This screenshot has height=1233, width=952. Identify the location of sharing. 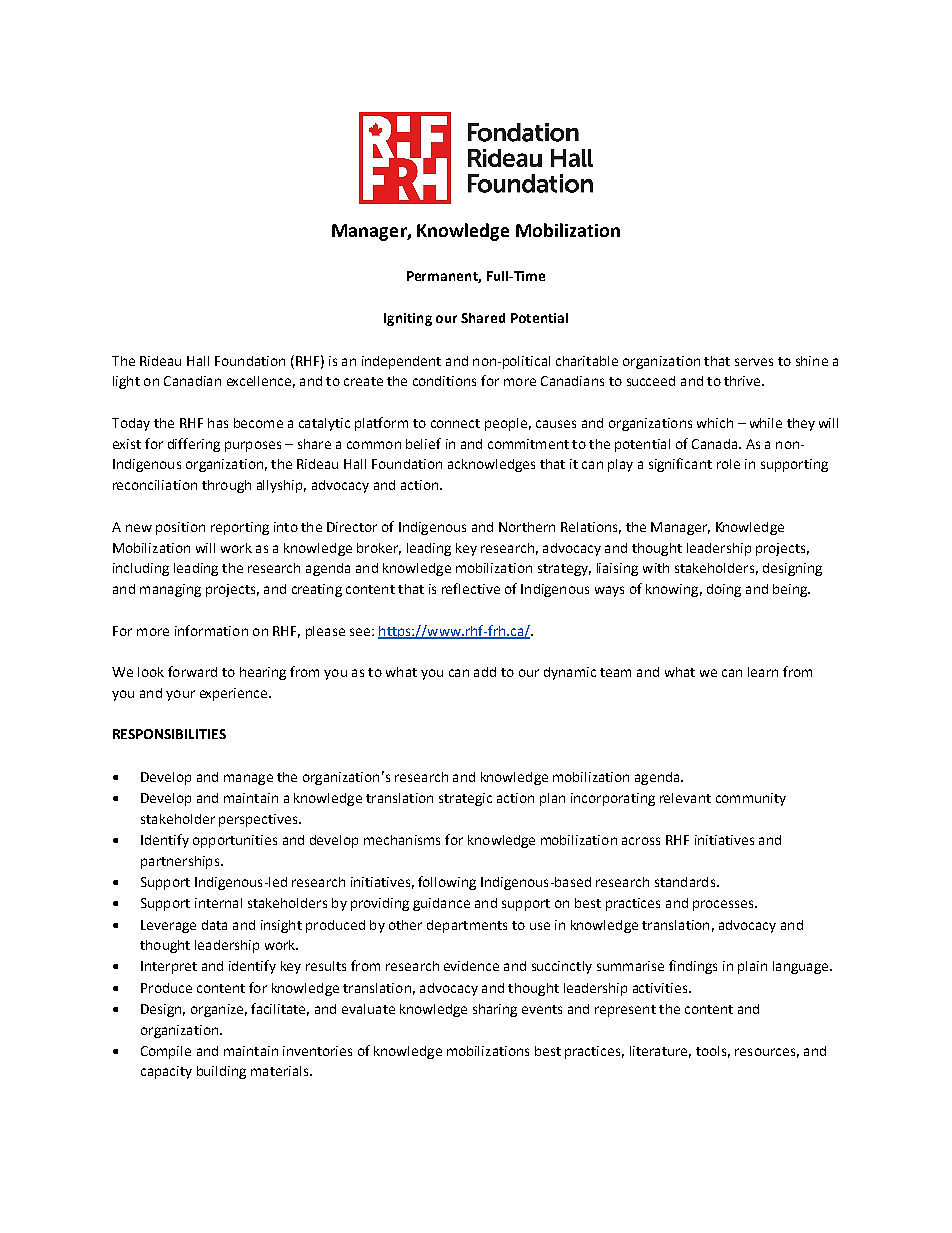
(495, 1010).
